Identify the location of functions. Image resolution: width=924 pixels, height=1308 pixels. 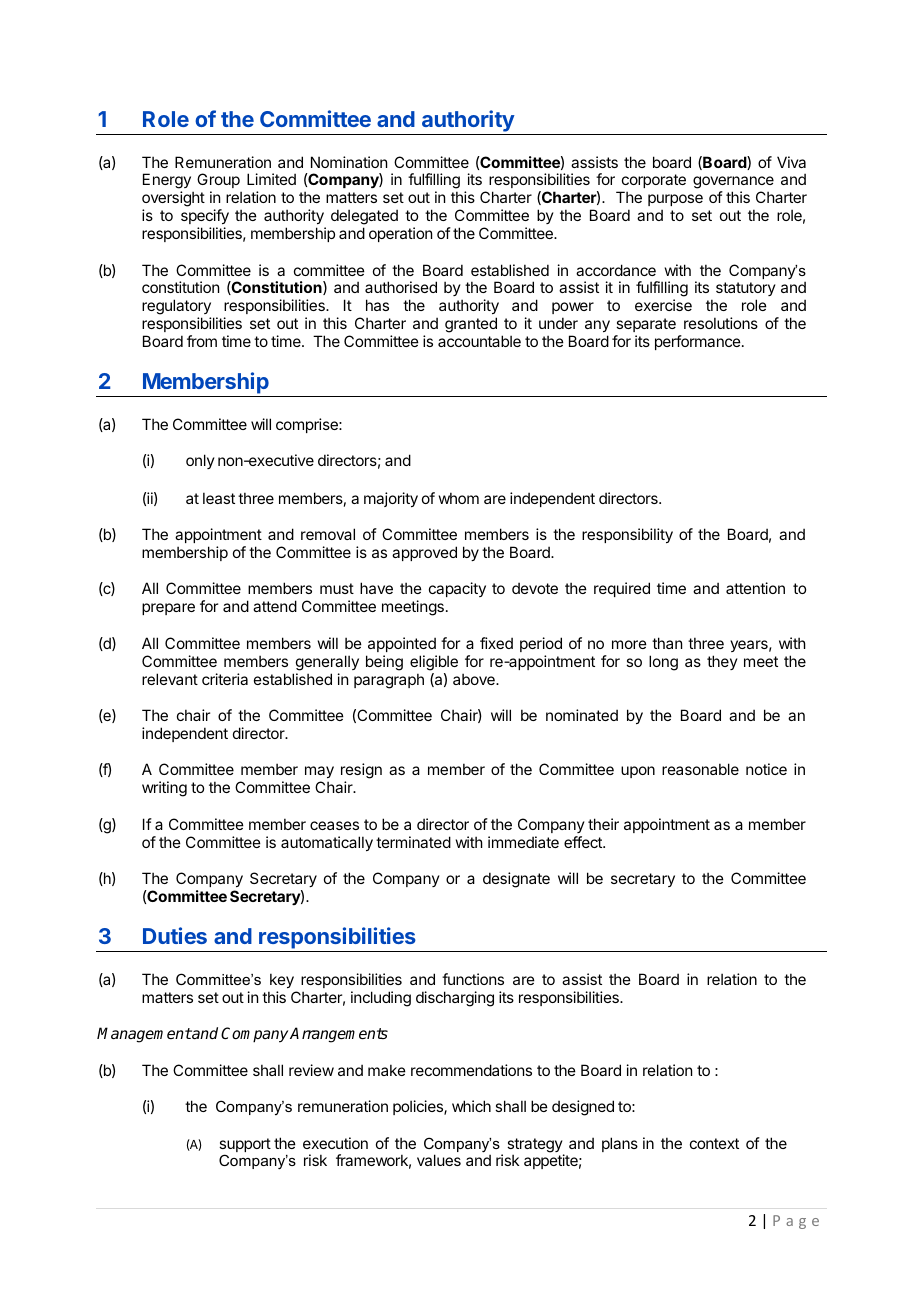
(473, 979).
